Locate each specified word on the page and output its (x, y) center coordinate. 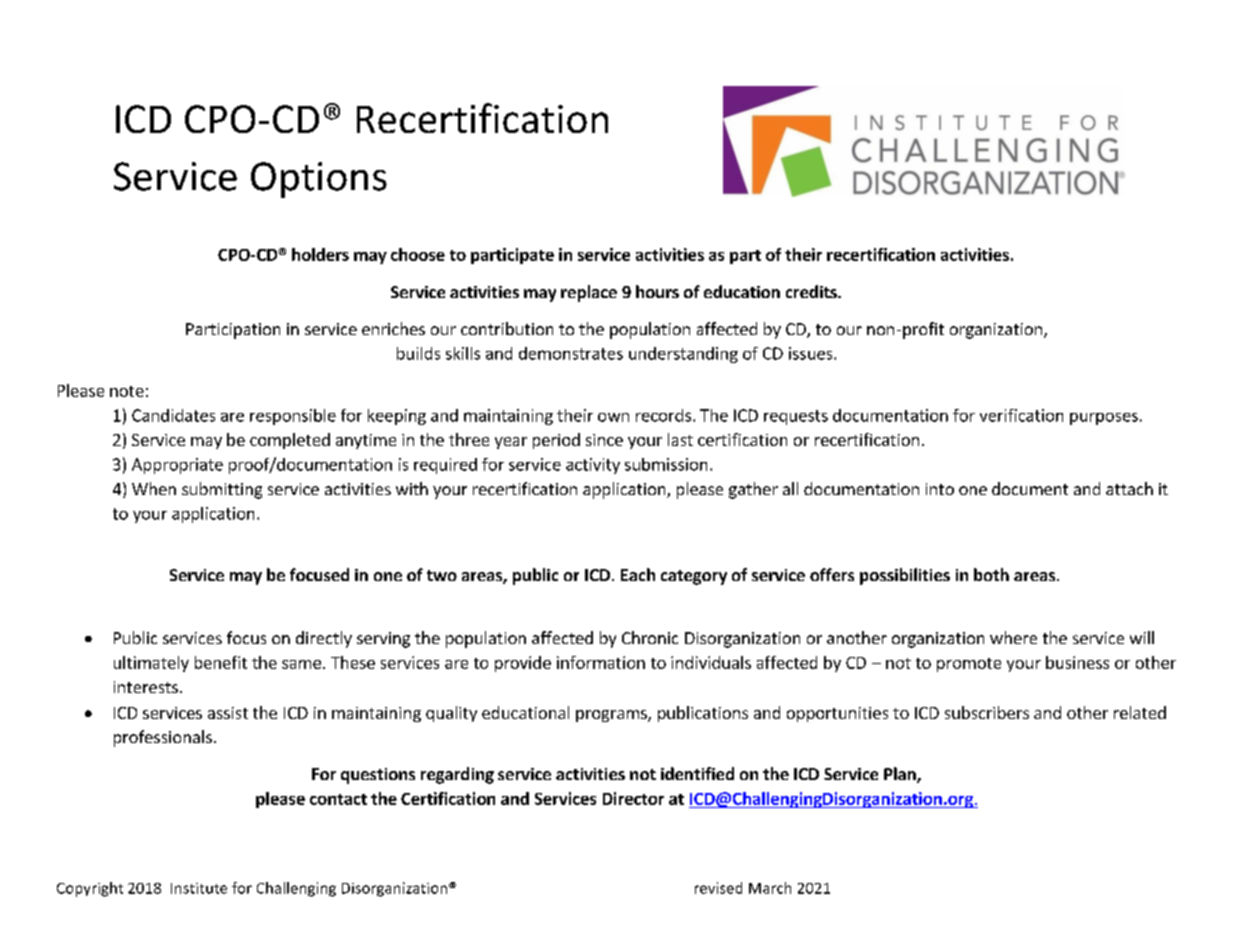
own (613, 417)
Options (319, 180)
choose (418, 254)
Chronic (650, 637)
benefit (221, 662)
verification (1021, 415)
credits (812, 291)
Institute (199, 888)
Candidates (173, 415)
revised (718, 888)
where (1013, 637)
